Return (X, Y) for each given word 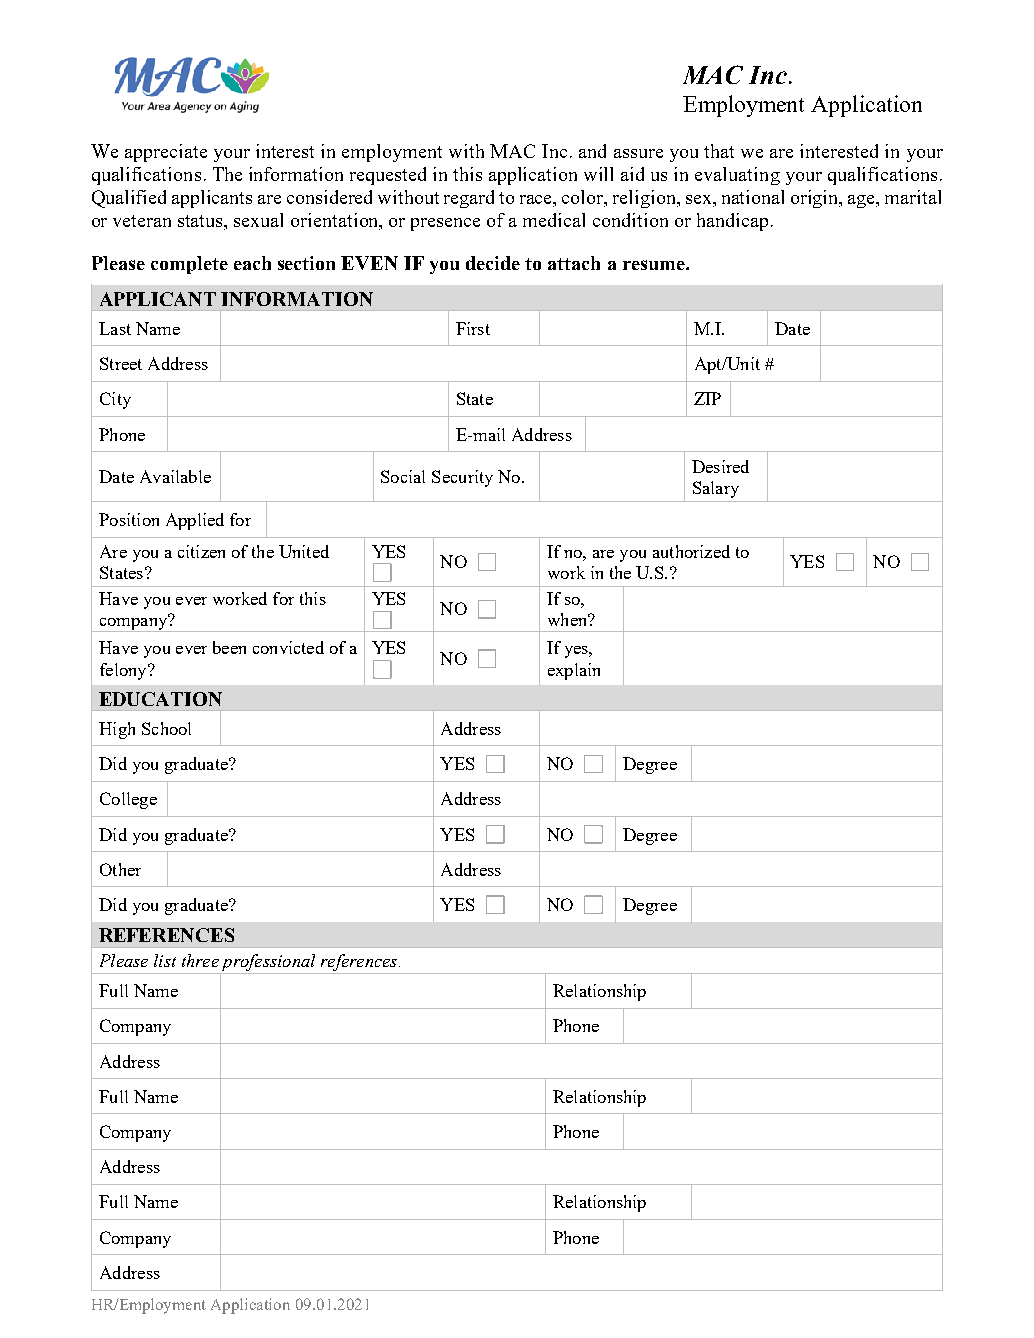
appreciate (166, 153)
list (165, 960)
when (569, 619)
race (537, 201)
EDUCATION (160, 699)
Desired (720, 466)
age (863, 201)
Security (462, 478)
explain (574, 671)
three (200, 960)
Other (120, 869)
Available (175, 476)
